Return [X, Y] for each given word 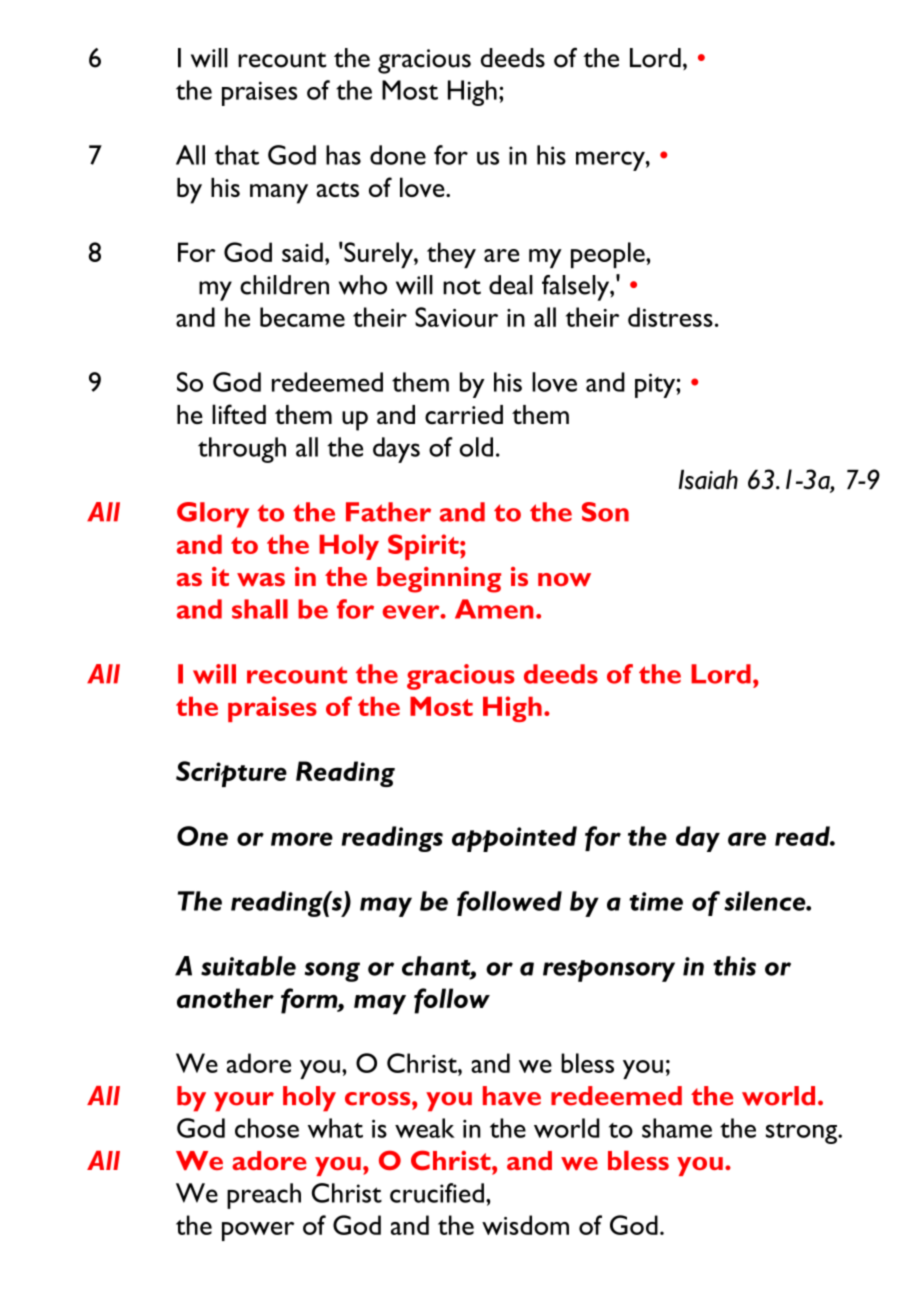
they [451, 255]
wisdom [525, 1225]
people [609, 255]
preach [264, 1196]
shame [677, 1128]
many [279, 194]
